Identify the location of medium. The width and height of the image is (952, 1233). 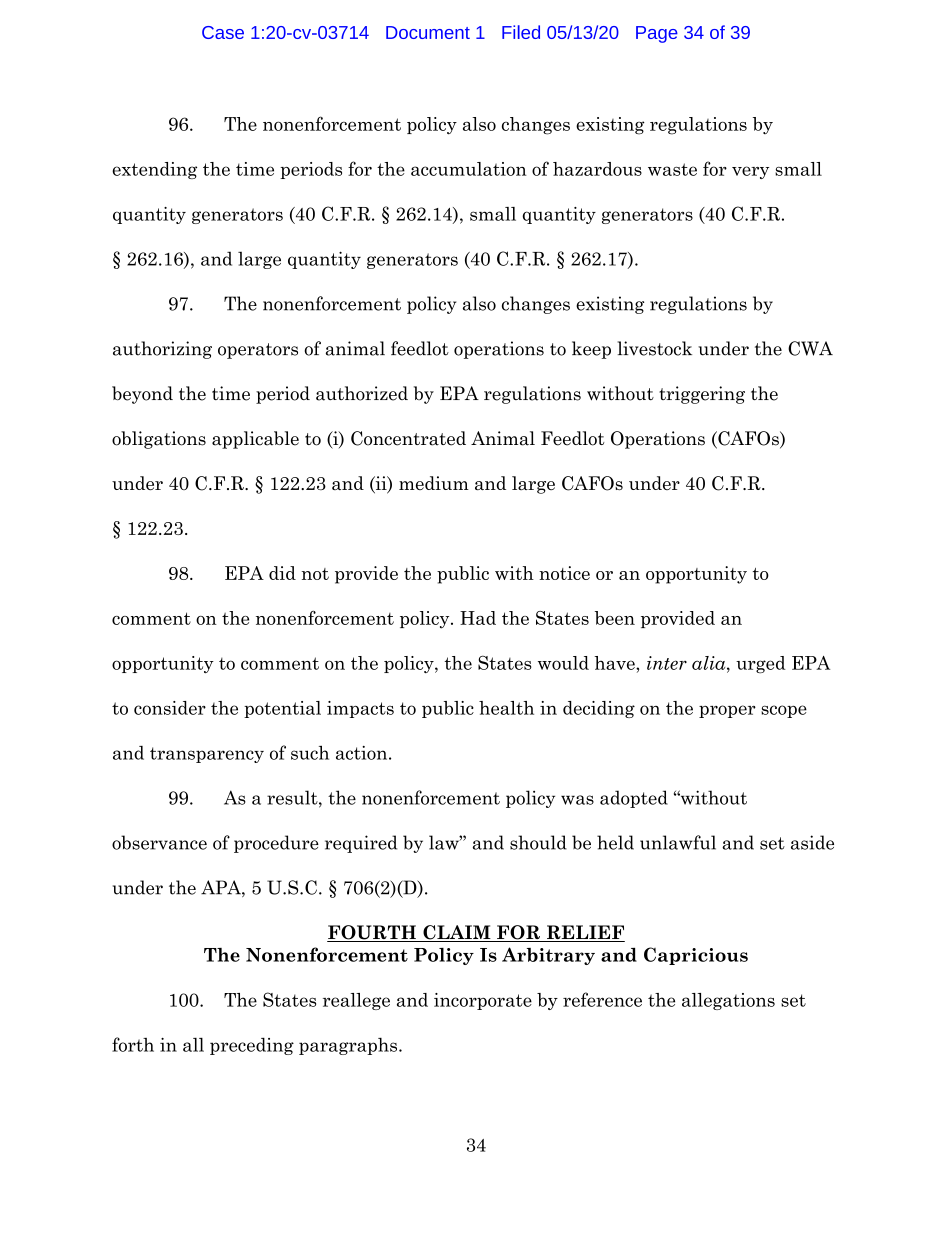
(434, 483).
